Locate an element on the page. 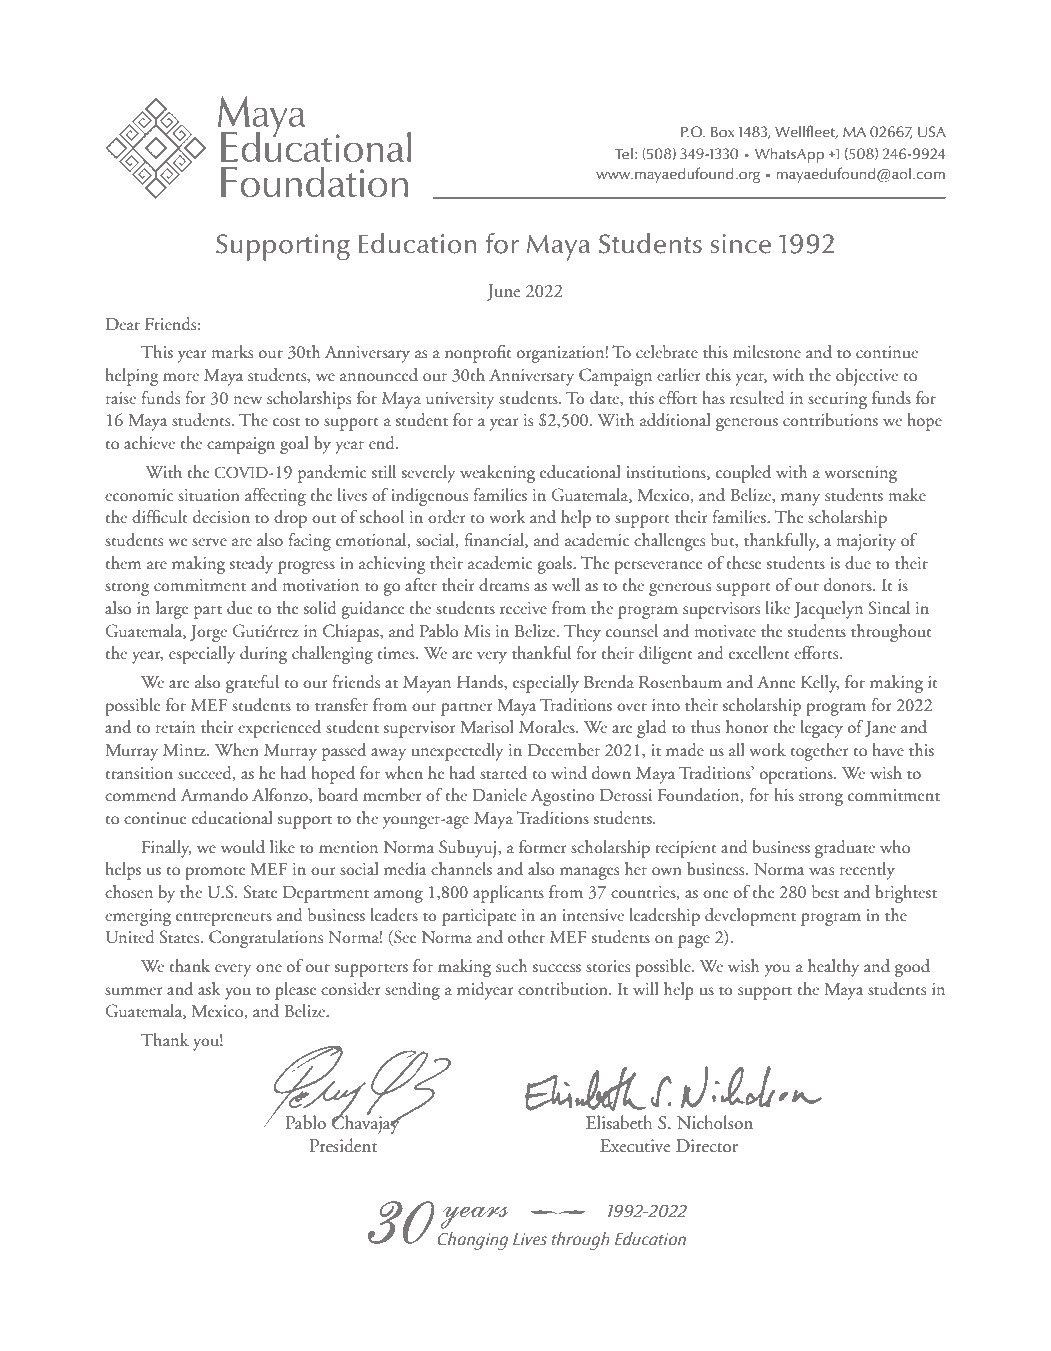 The width and height of the document is (1051, 1351). decision is located at coordinates (221, 517).
